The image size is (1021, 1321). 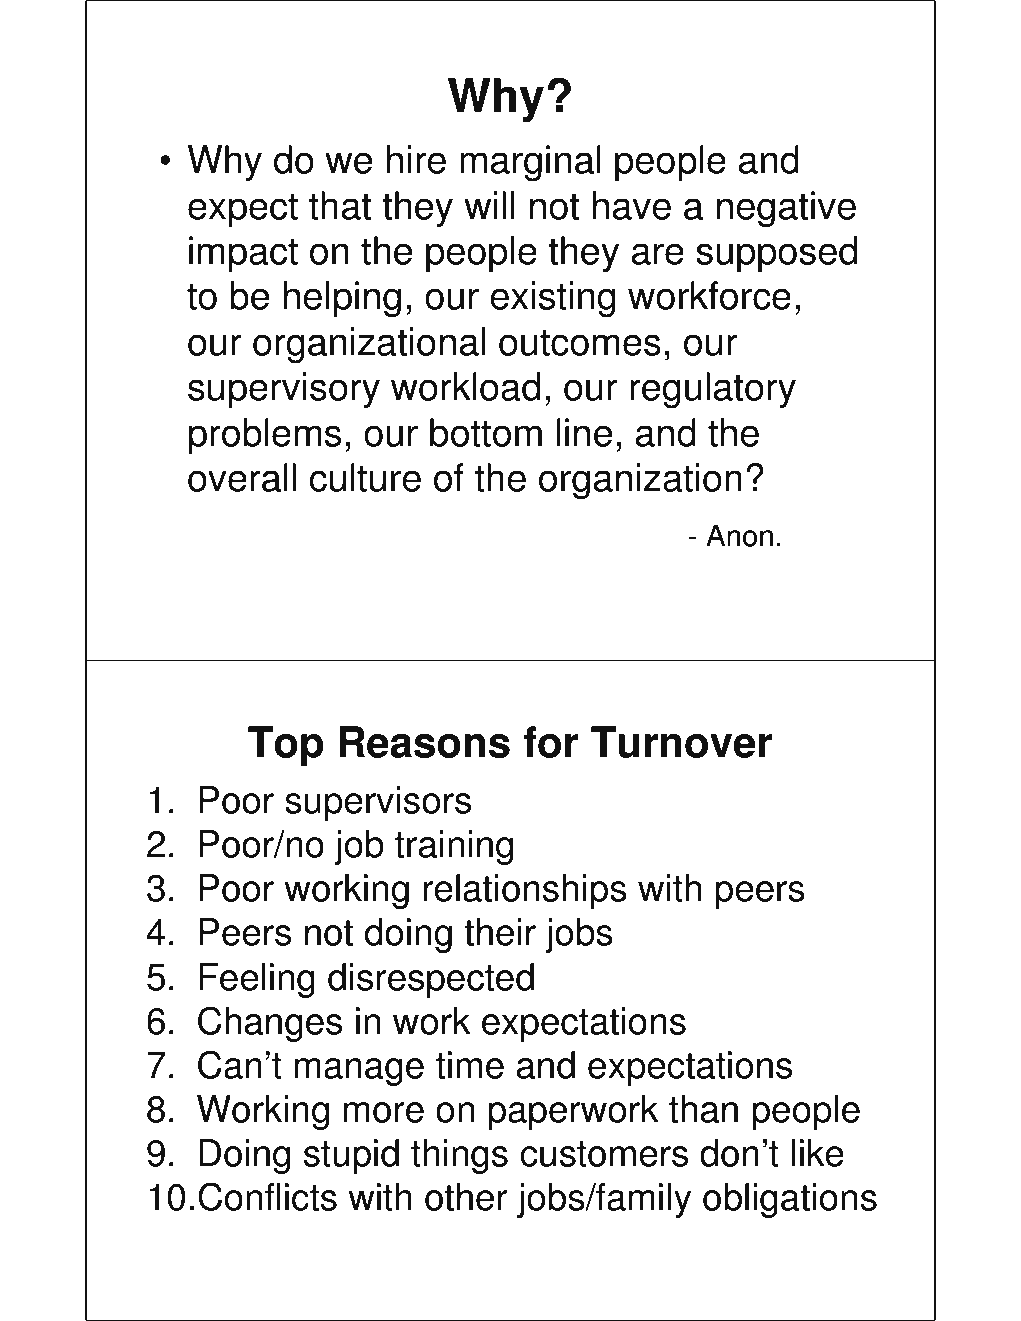 What do you see at coordinates (378, 803) in the screenshot?
I see `supervisors` at bounding box center [378, 803].
